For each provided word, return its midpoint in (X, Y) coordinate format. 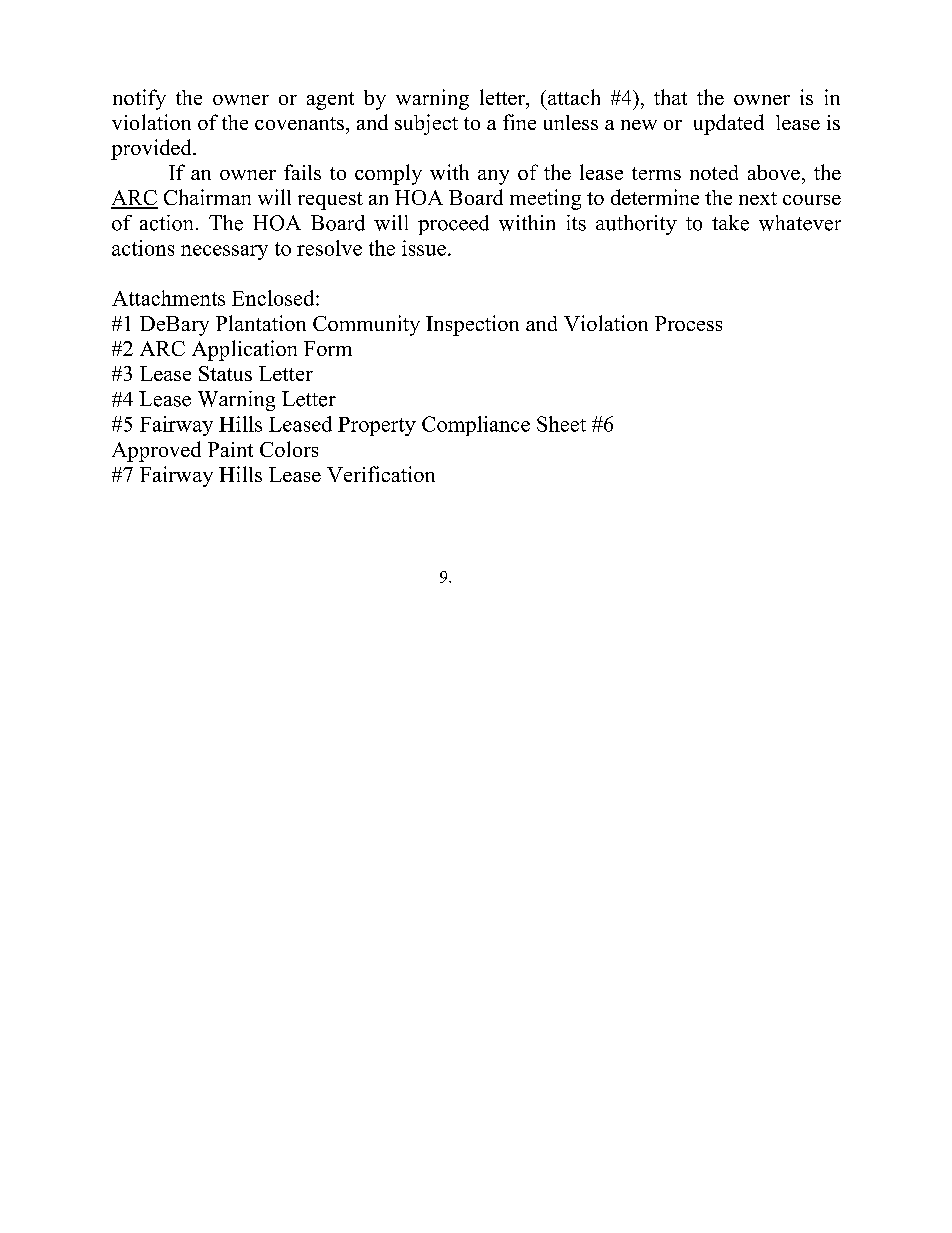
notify (139, 99)
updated (729, 124)
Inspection (472, 325)
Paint (230, 449)
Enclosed (274, 298)
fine (519, 122)
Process (688, 323)
